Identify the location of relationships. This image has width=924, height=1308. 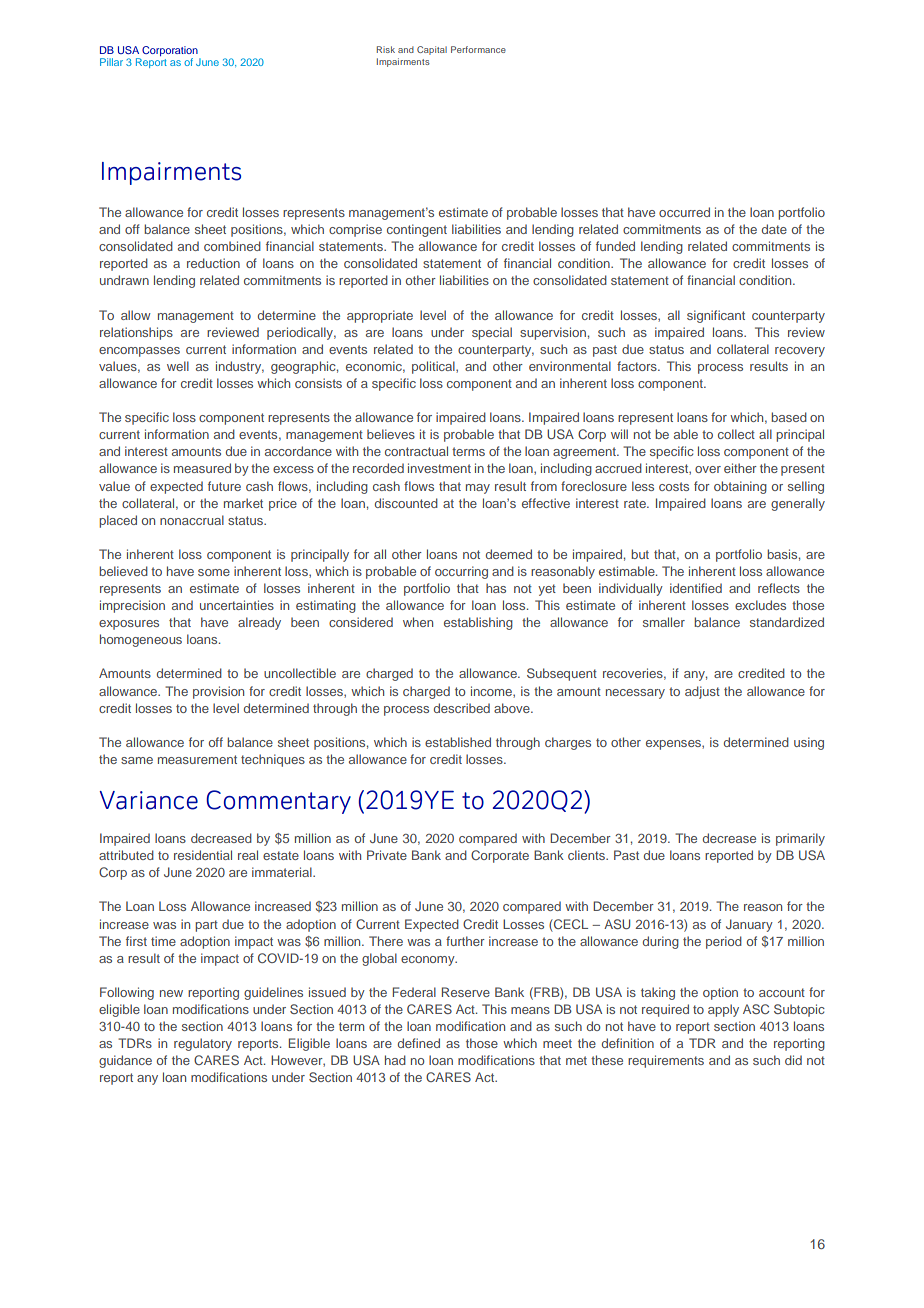
(136, 333).
